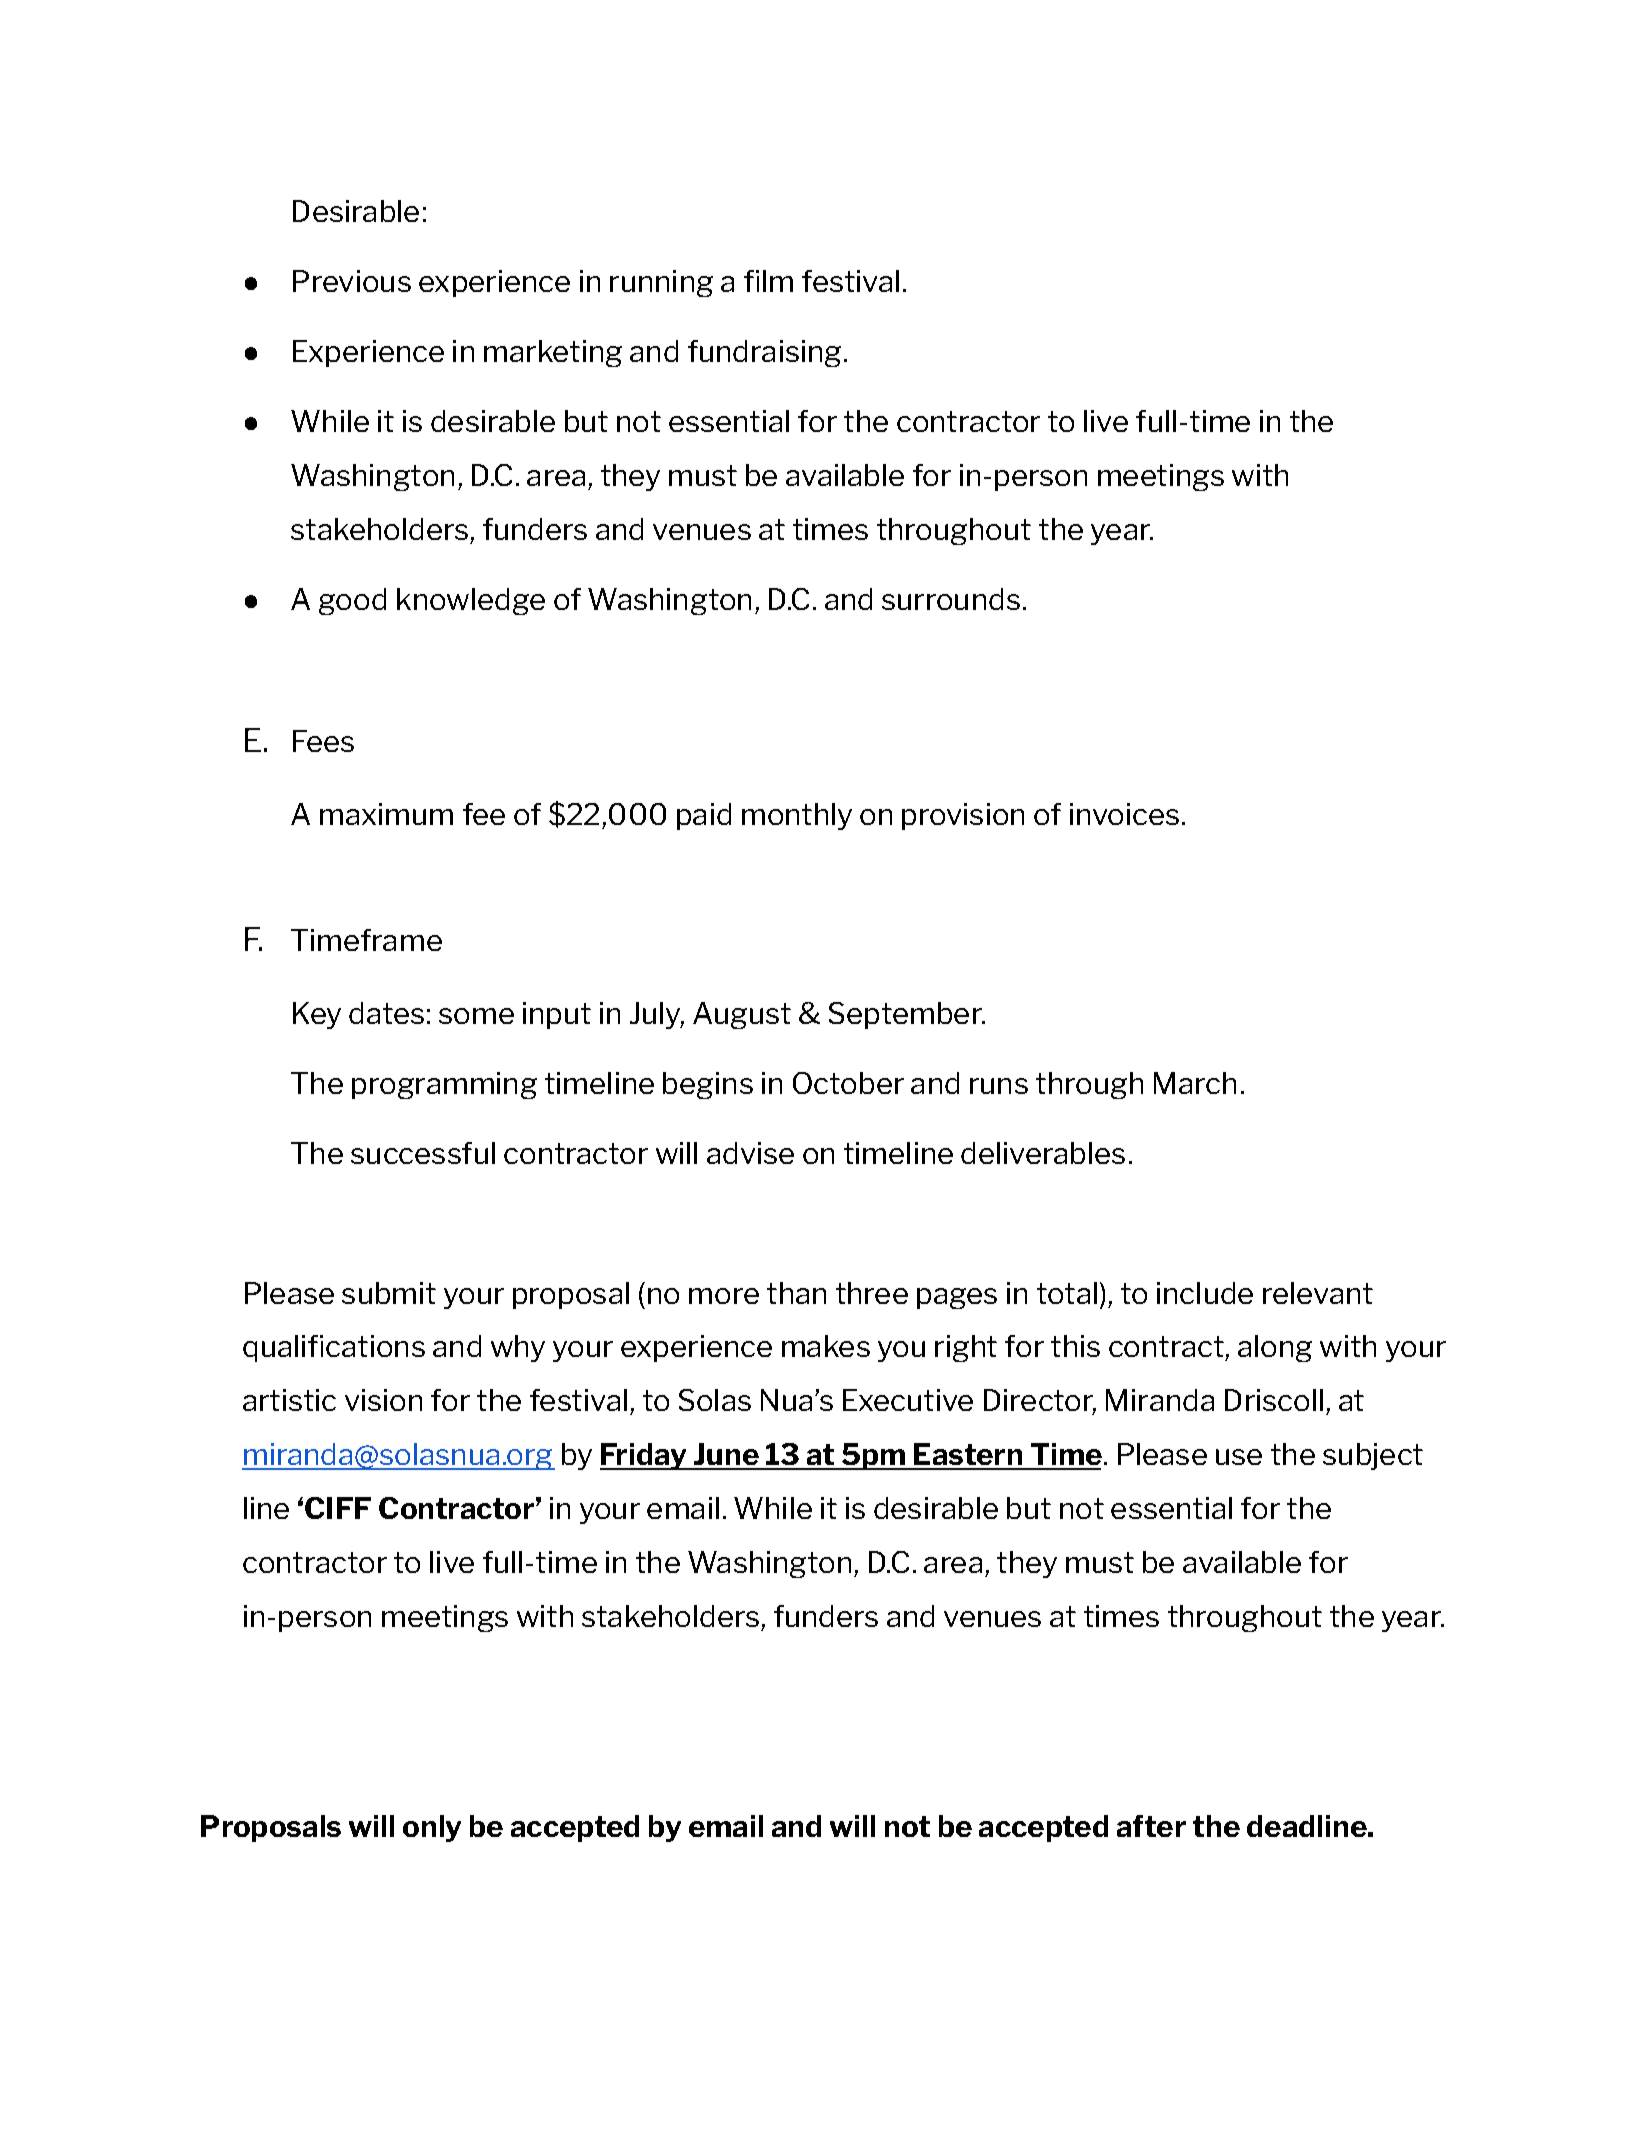 This screenshot has height=2133, width=1648. What do you see at coordinates (1274, 1400) in the screenshot?
I see `Driscoll` at bounding box center [1274, 1400].
